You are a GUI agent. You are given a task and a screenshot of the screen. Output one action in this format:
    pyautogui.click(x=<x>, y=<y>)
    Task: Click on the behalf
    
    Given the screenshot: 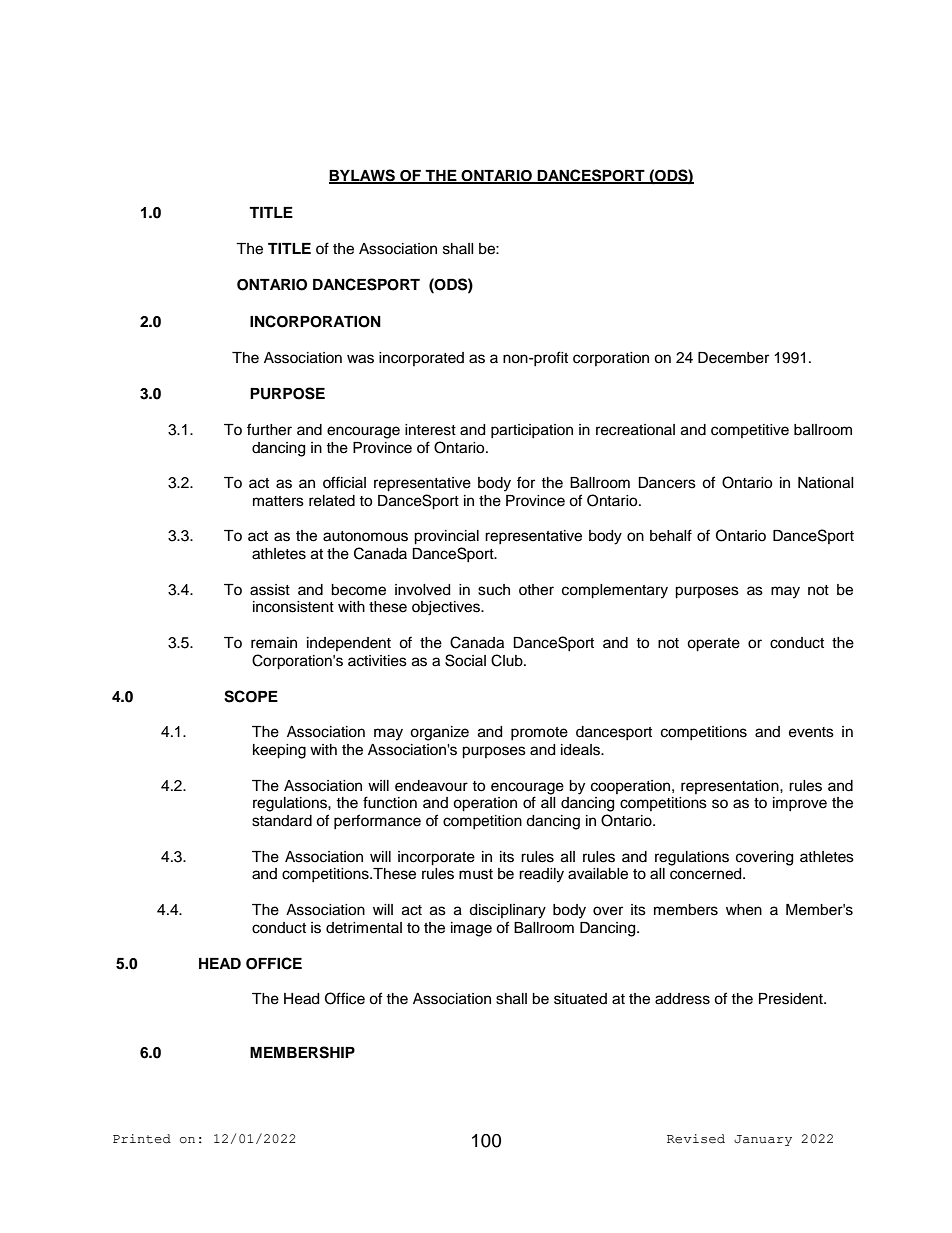 What is the action you would take?
    pyautogui.click(x=671, y=535)
